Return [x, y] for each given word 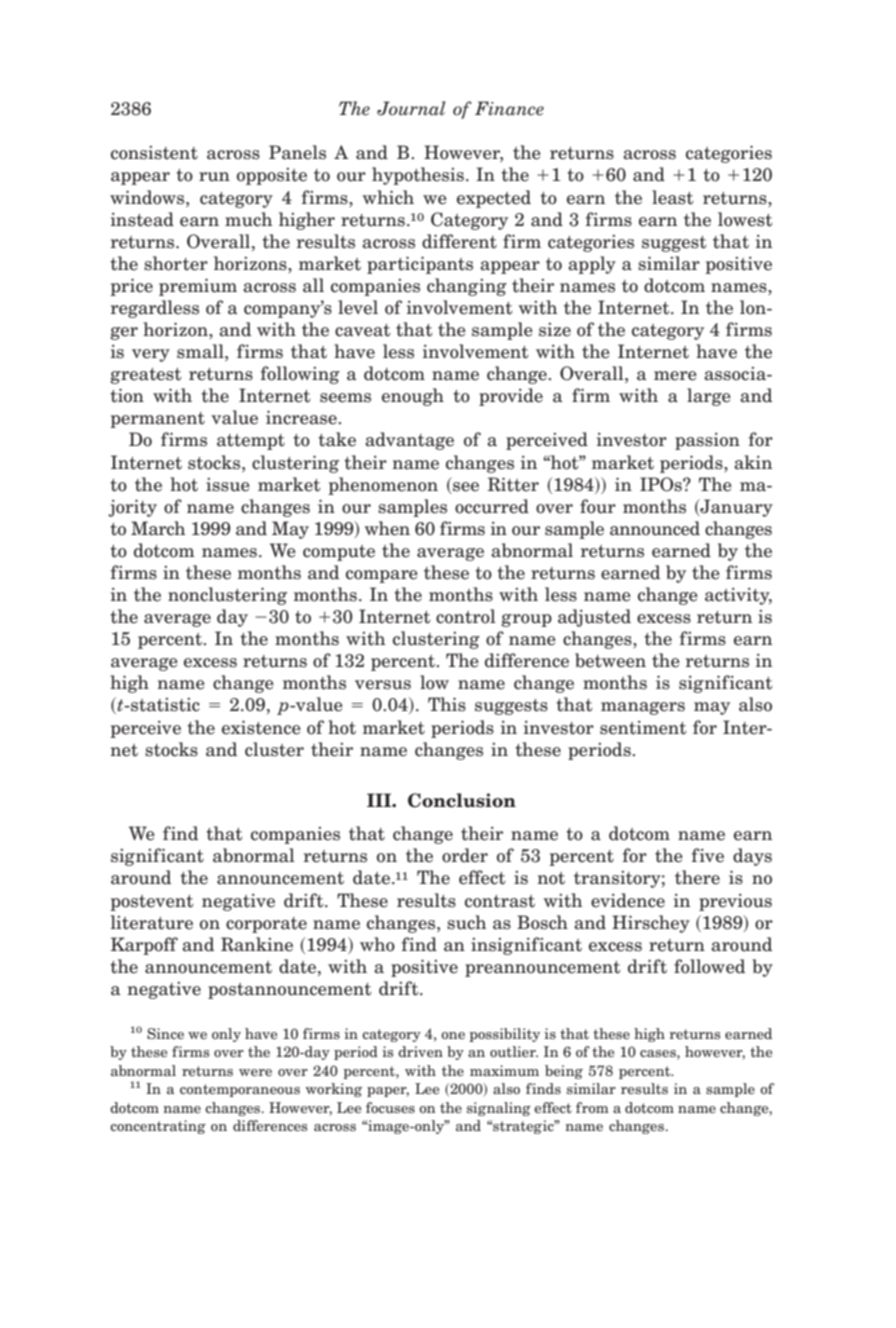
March [158, 528]
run [214, 177]
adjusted [594, 618]
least [672, 197]
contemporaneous [240, 1090]
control [466, 616]
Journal [411, 108]
